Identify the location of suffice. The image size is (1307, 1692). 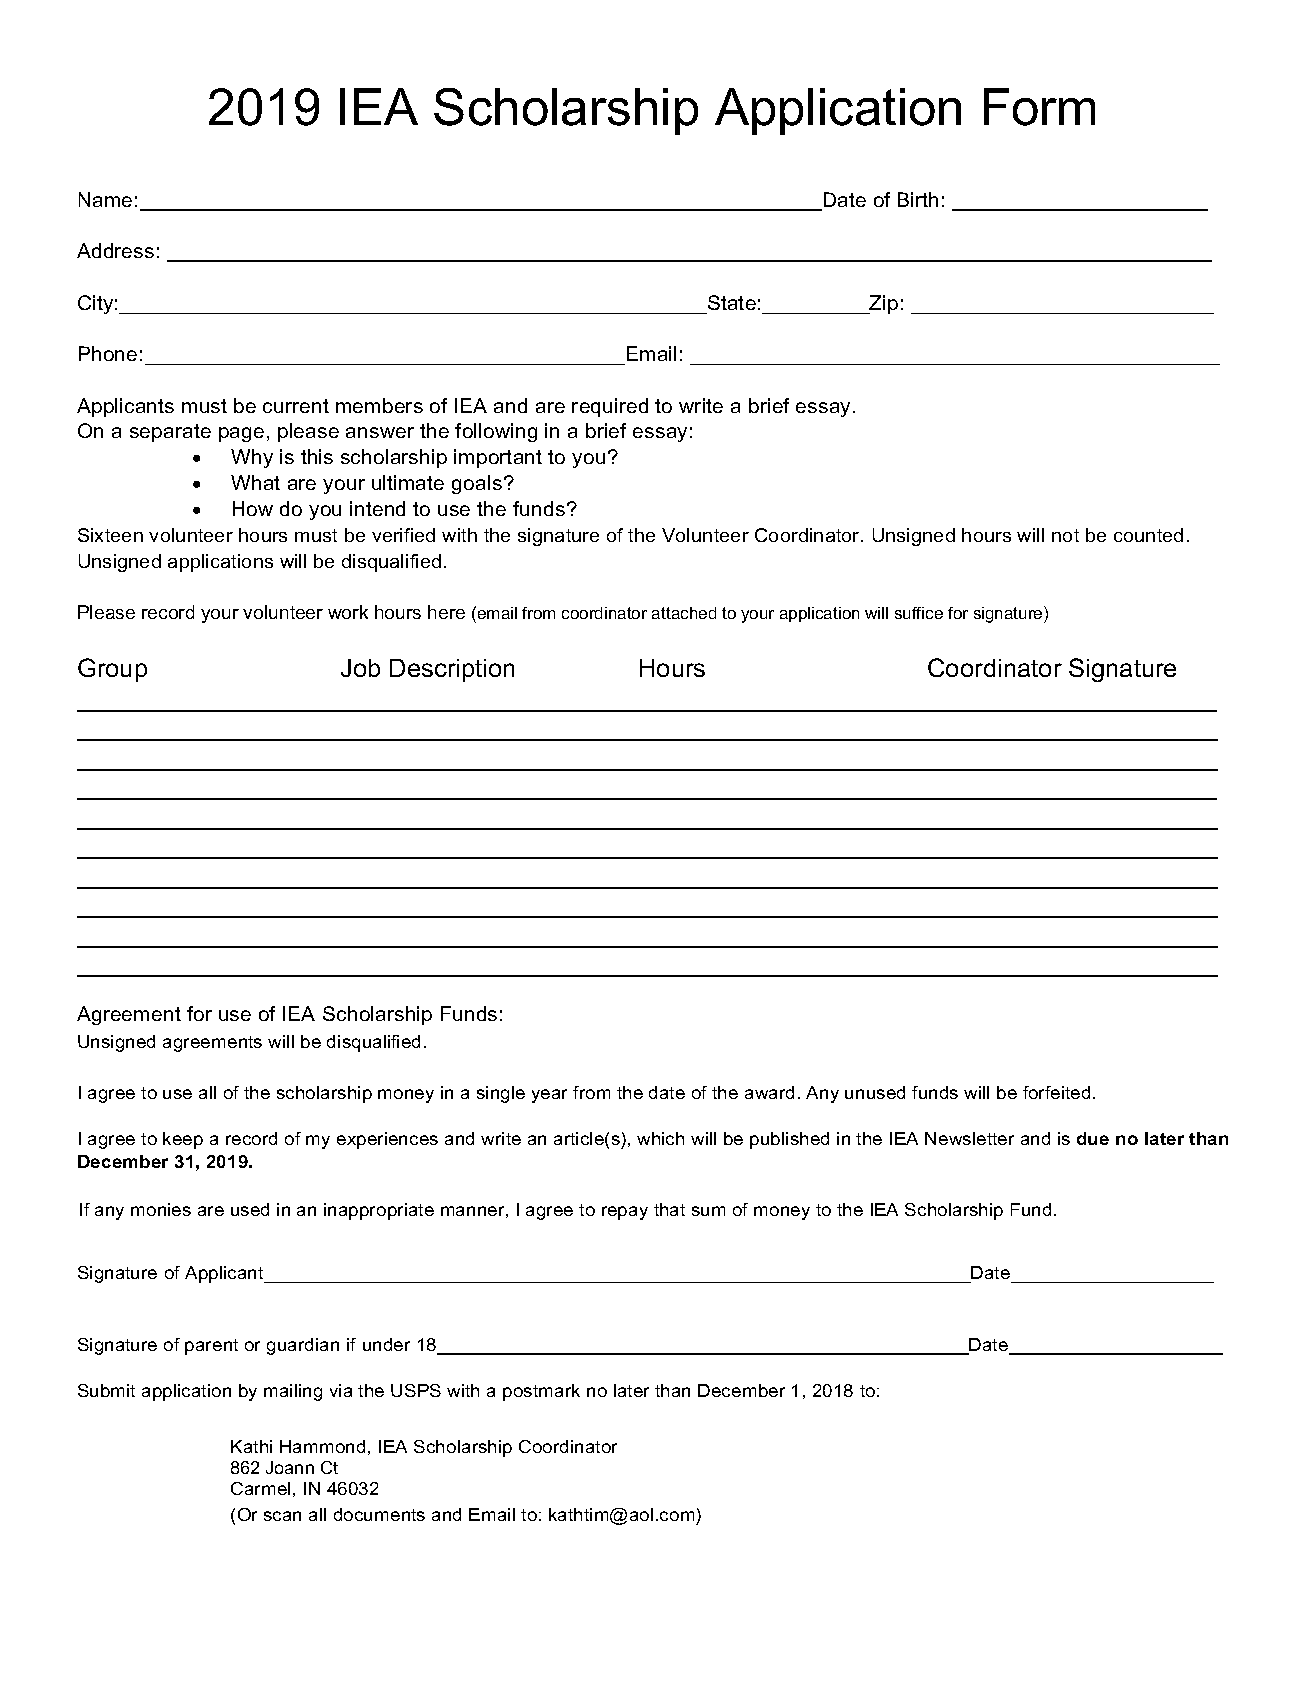
(919, 613).
